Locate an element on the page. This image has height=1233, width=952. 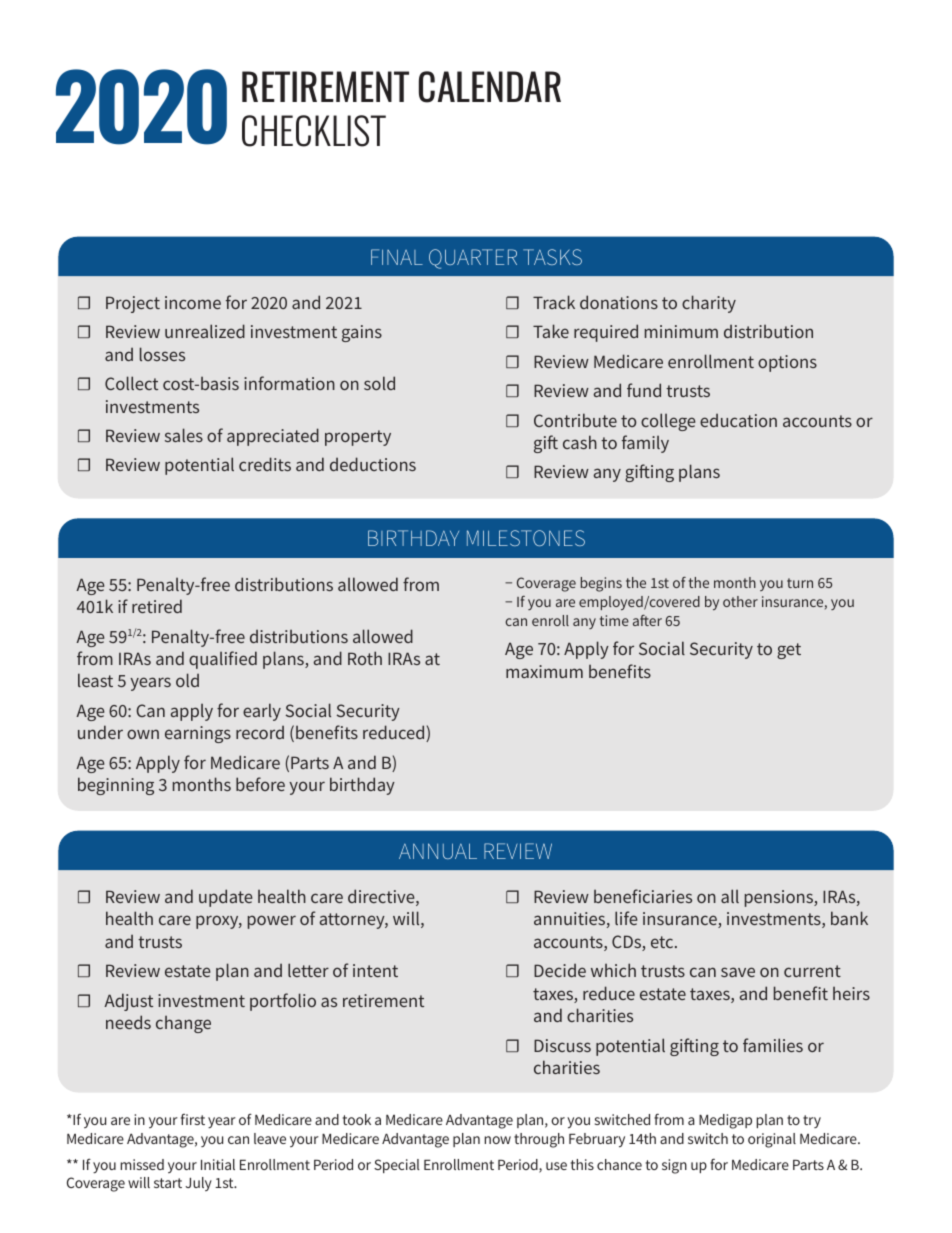
CHECKLIST is located at coordinates (314, 131).
